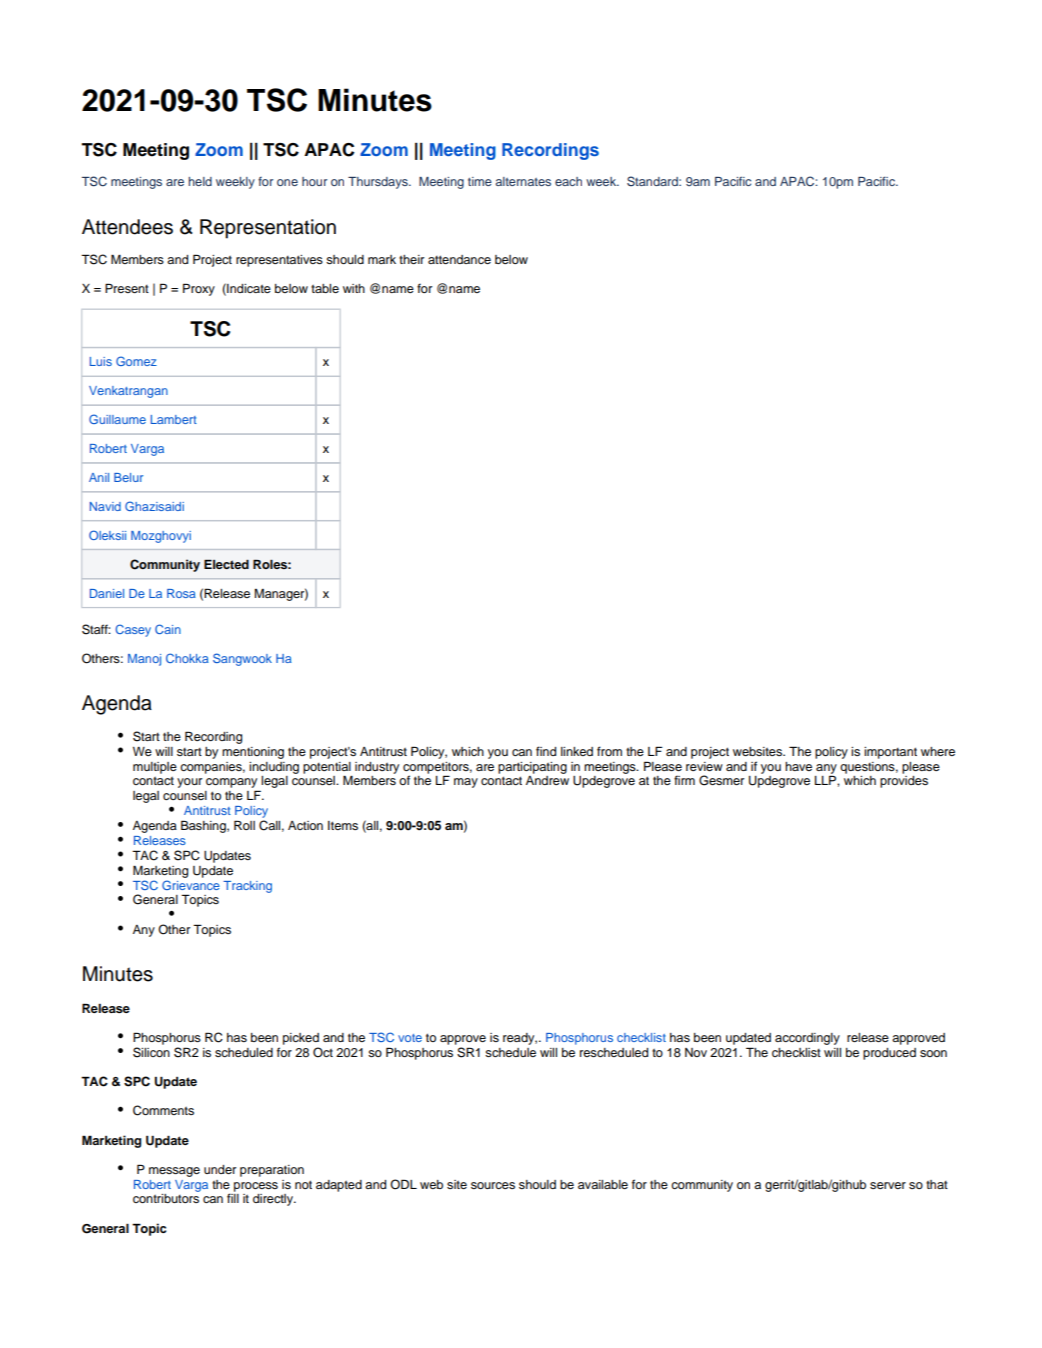 The width and height of the image is (1042, 1348). I want to click on held, so click(200, 181).
